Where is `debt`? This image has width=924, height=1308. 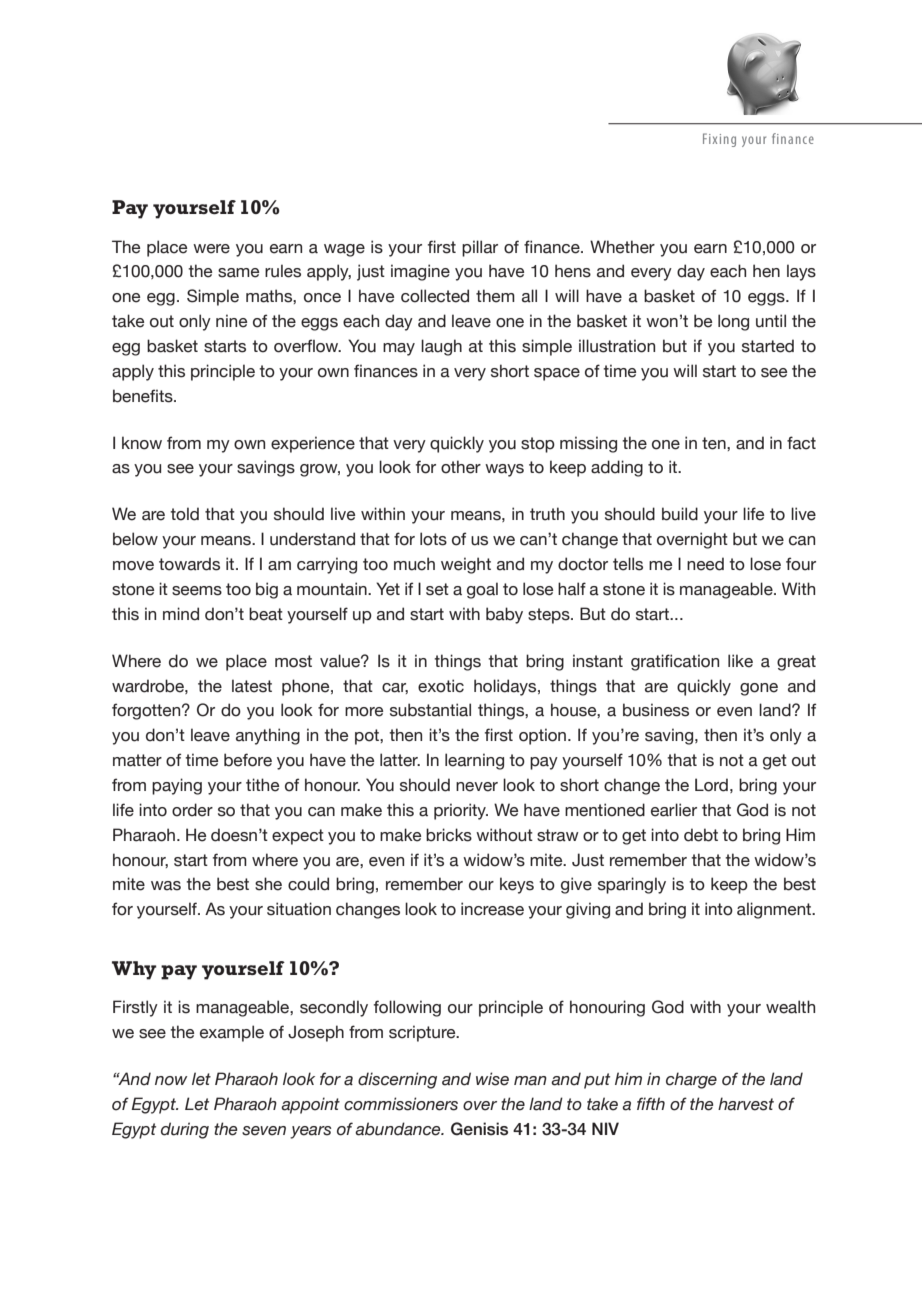
debt is located at coordinates (701, 835).
